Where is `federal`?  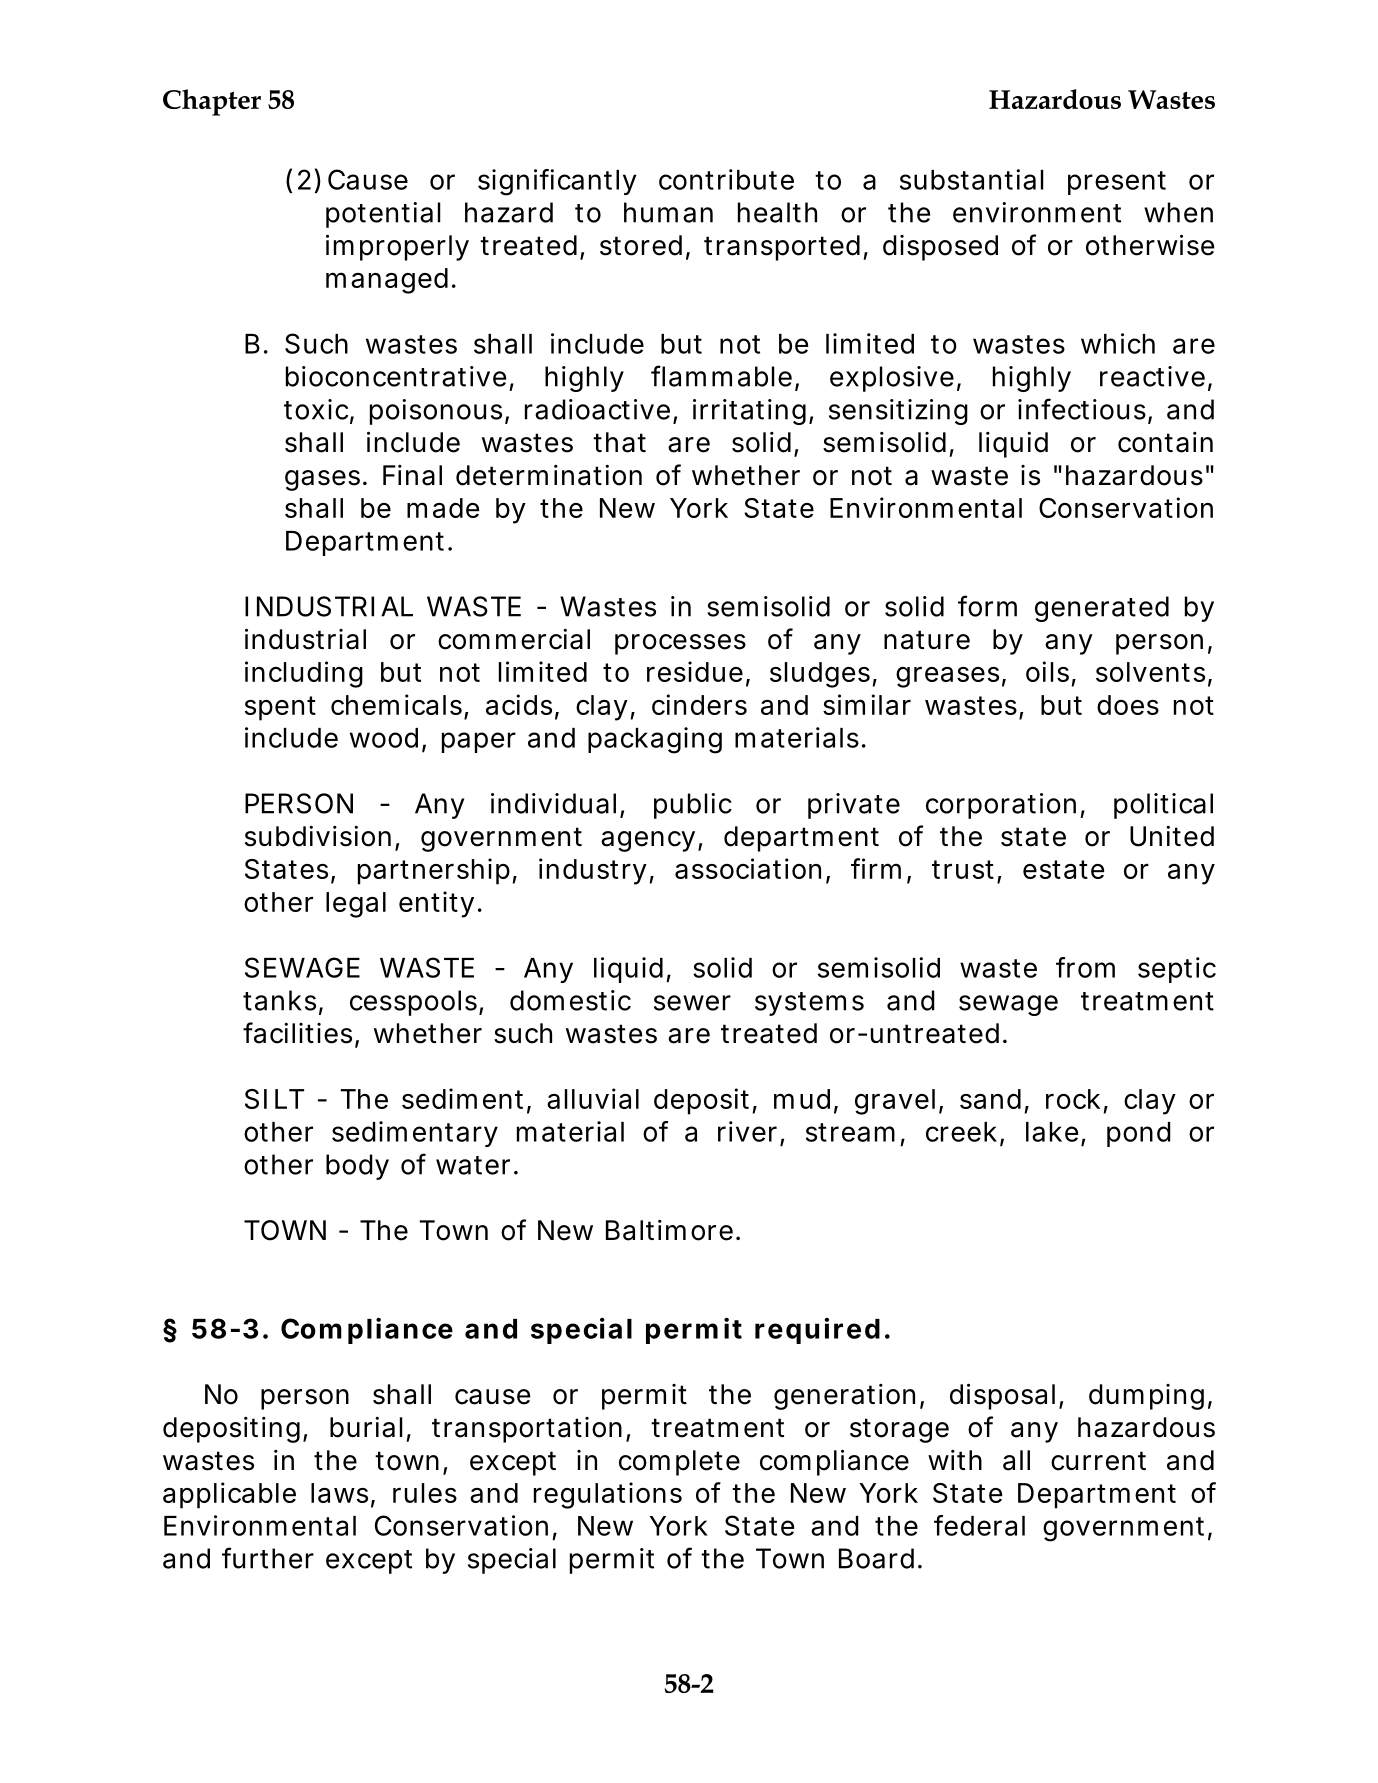
federal is located at coordinates (979, 1525).
